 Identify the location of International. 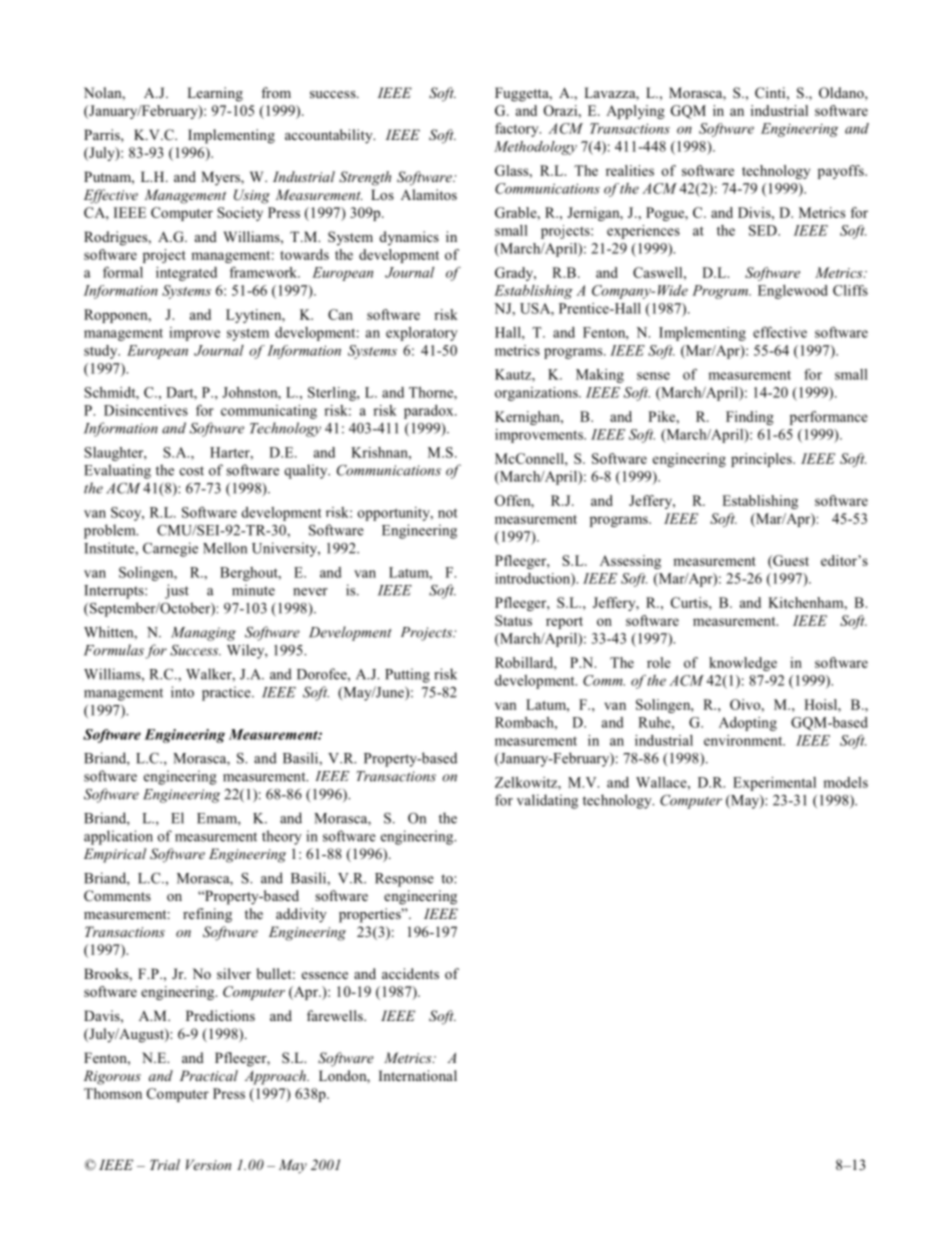
(418, 1075).
